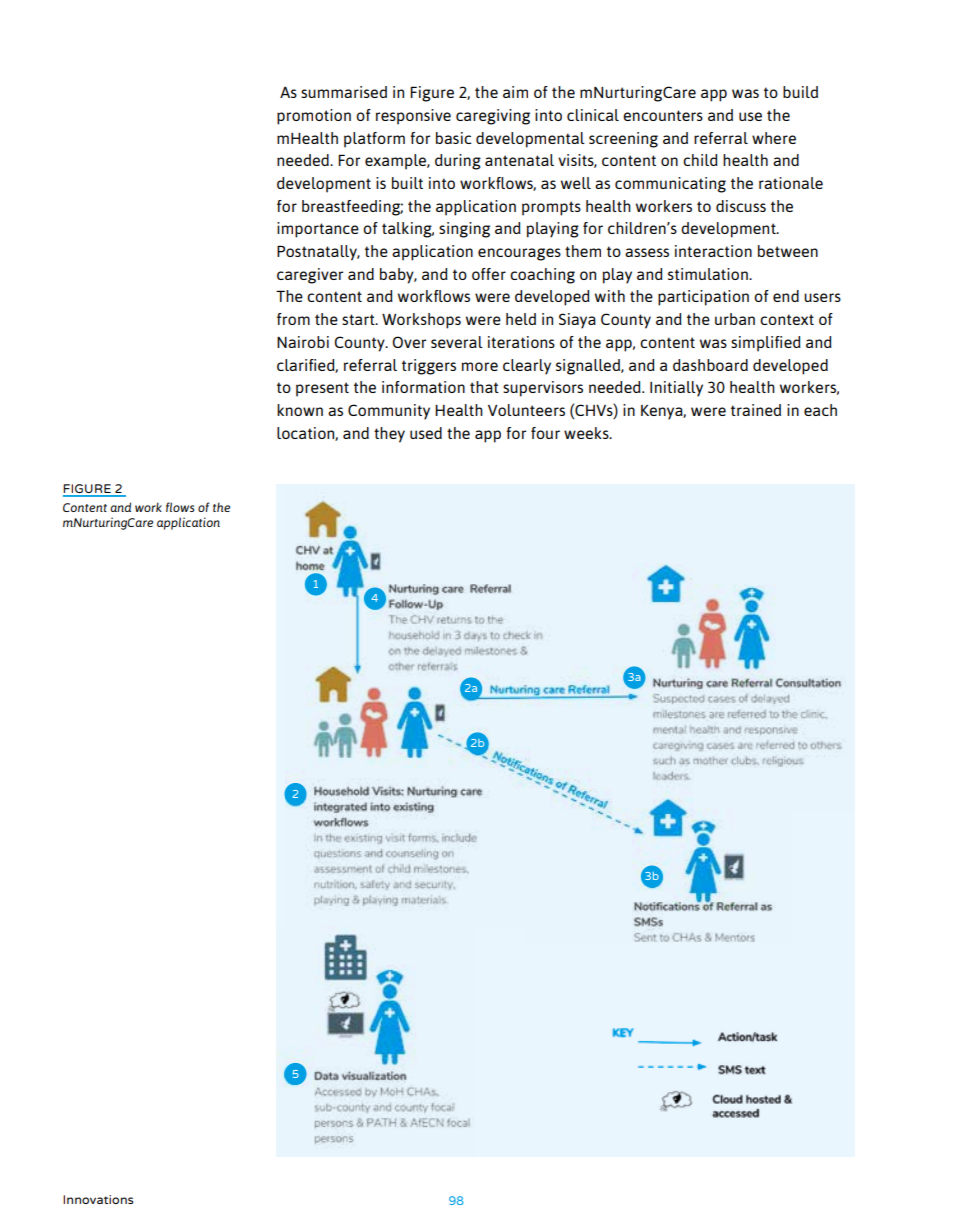  Describe the element at coordinates (756, 410) in the image. I see `trained` at that location.
